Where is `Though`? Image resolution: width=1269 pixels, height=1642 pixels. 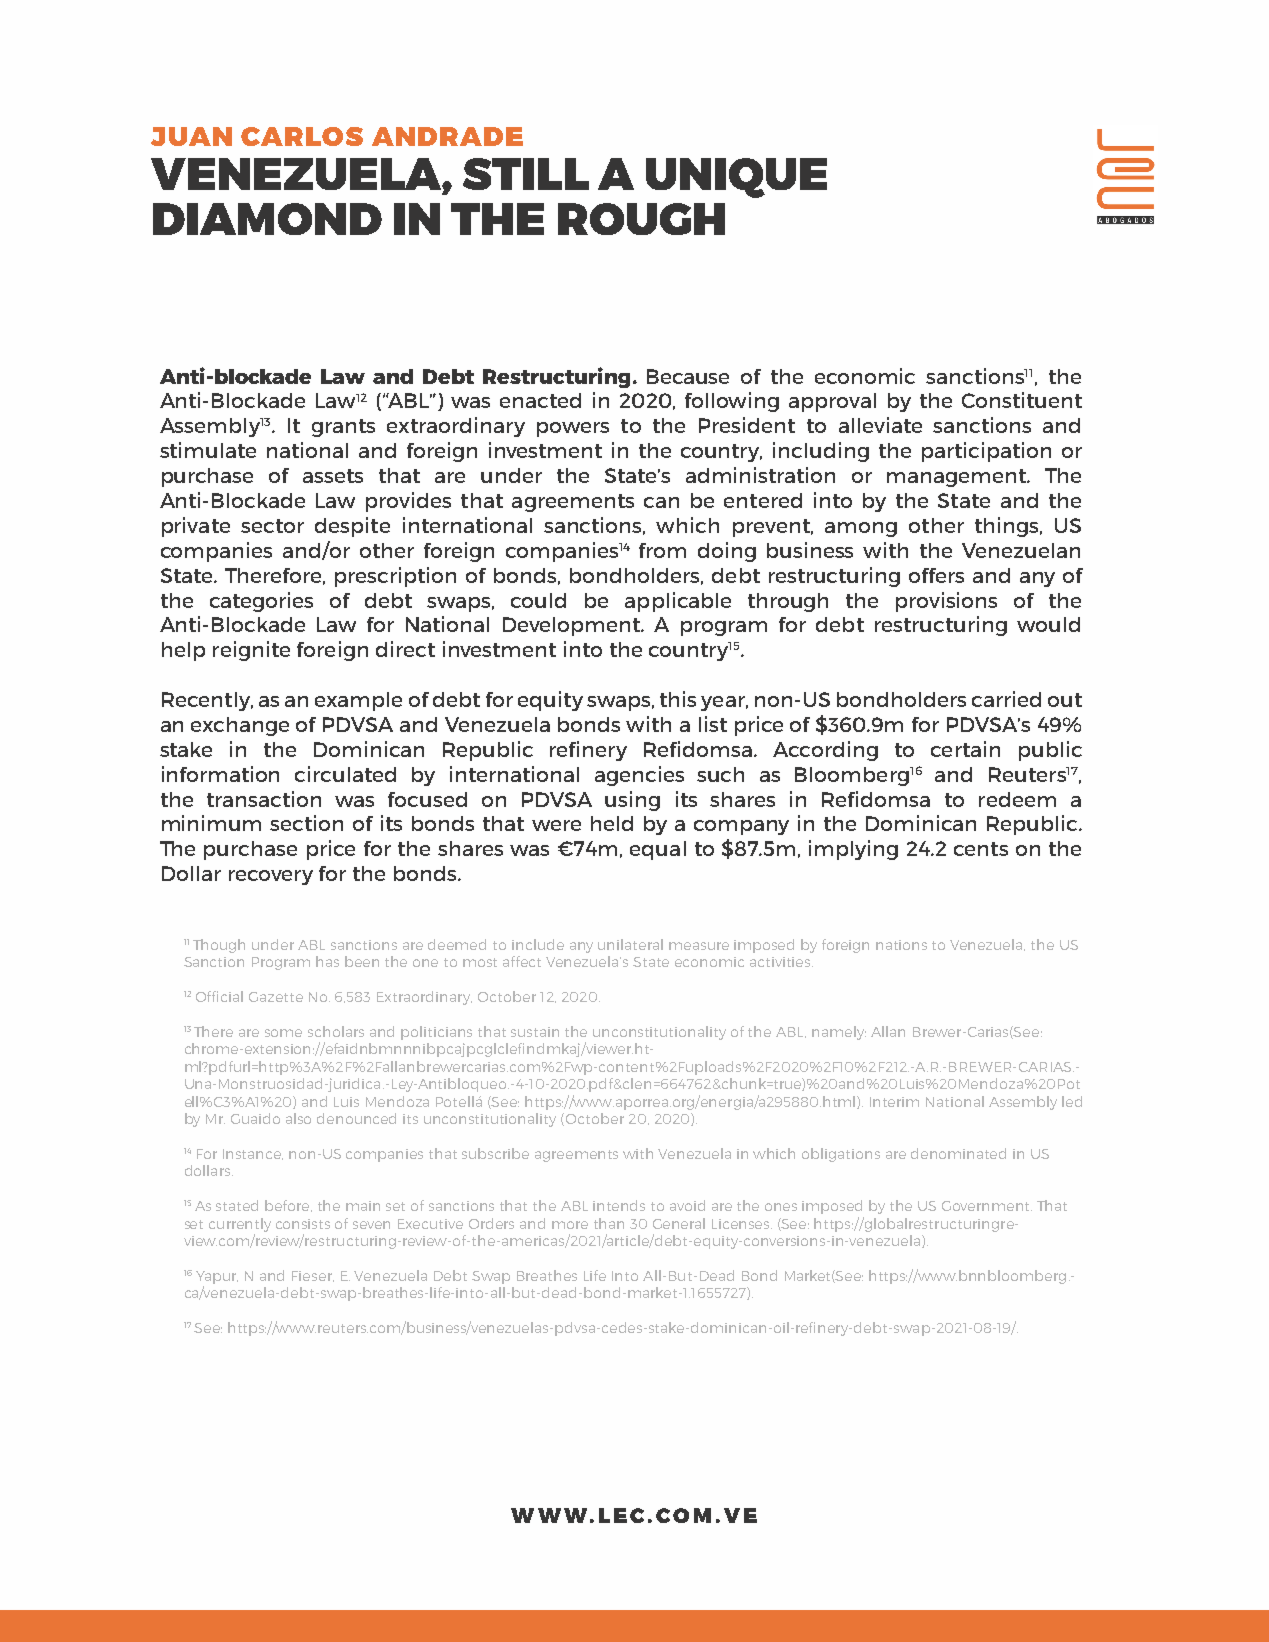
Though is located at coordinates (219, 946).
